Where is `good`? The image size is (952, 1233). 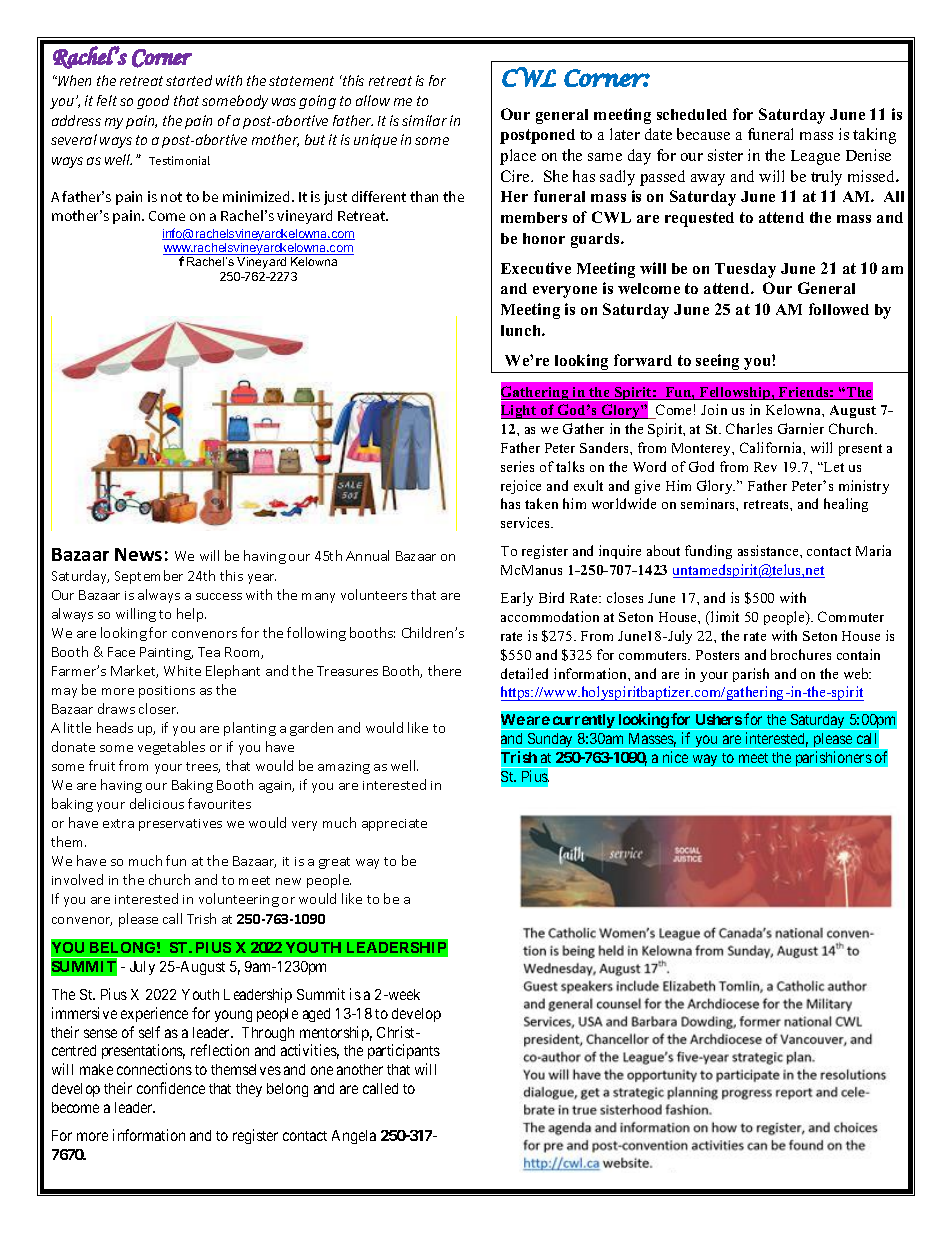 good is located at coordinates (153, 102).
